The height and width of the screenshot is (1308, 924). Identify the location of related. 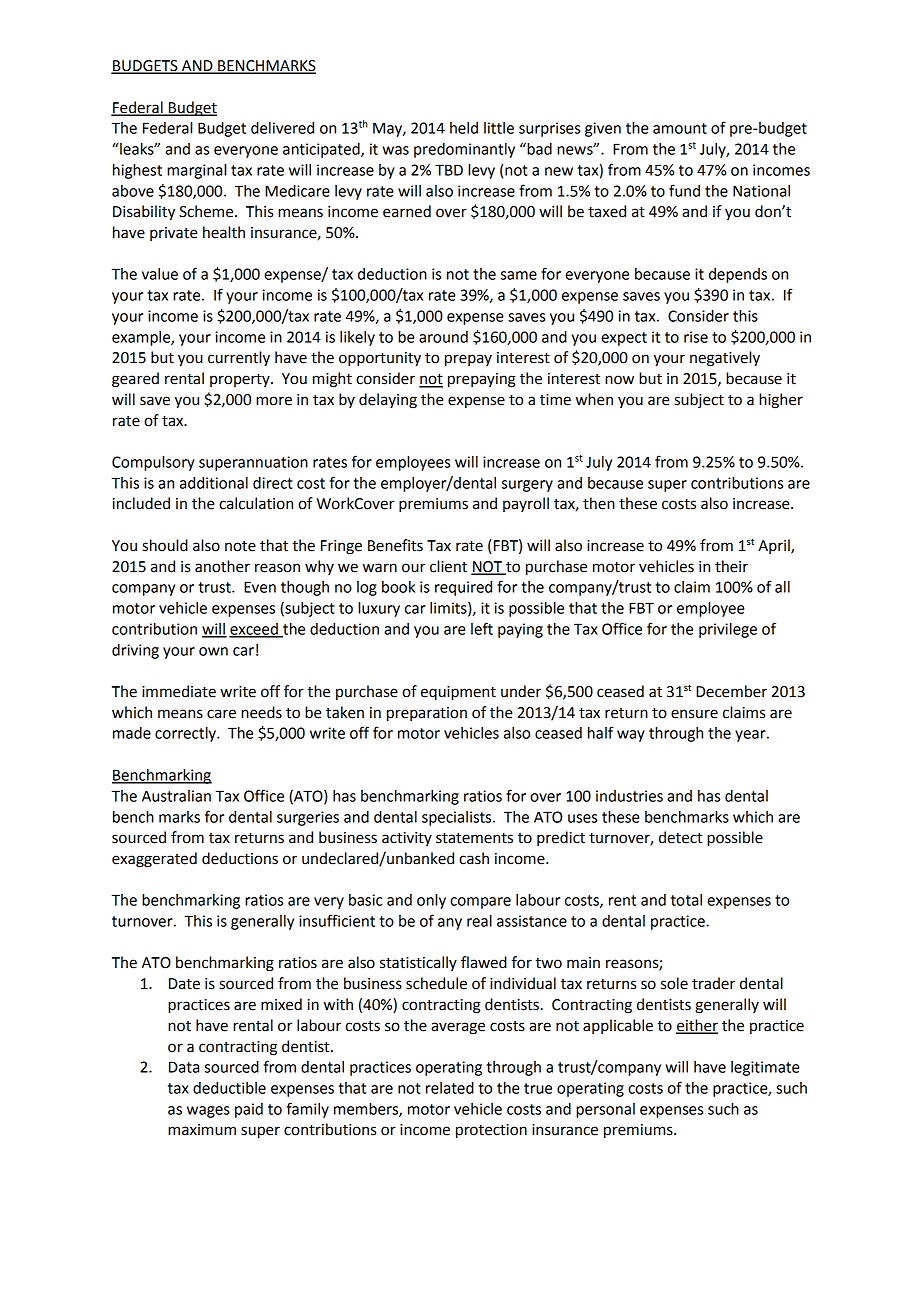
(450, 1088).
